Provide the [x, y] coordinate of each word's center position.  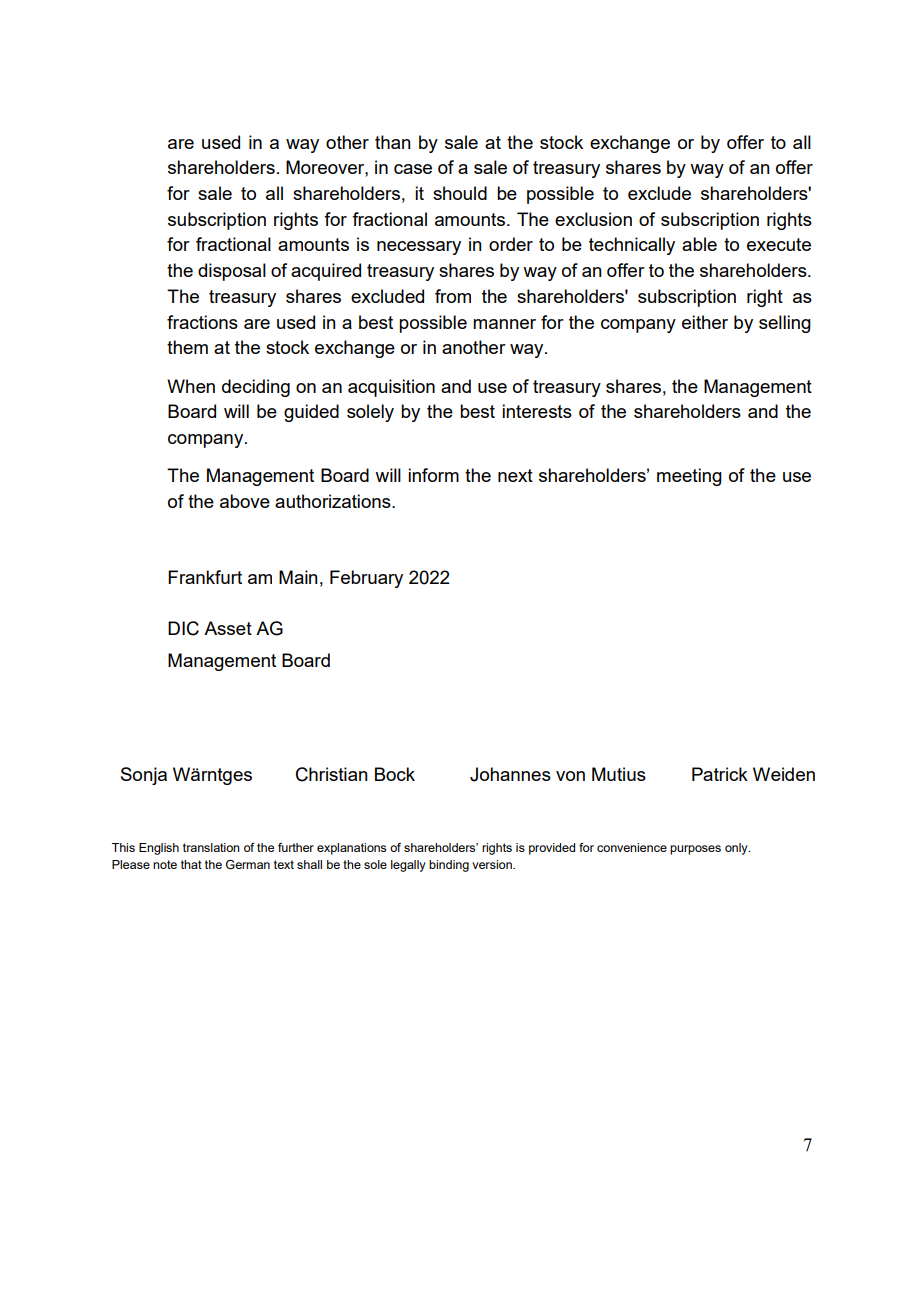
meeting [689, 477]
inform [433, 475]
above [245, 501]
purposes [695, 850]
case [413, 169]
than [393, 142]
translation [211, 847]
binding [449, 866]
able [699, 244]
